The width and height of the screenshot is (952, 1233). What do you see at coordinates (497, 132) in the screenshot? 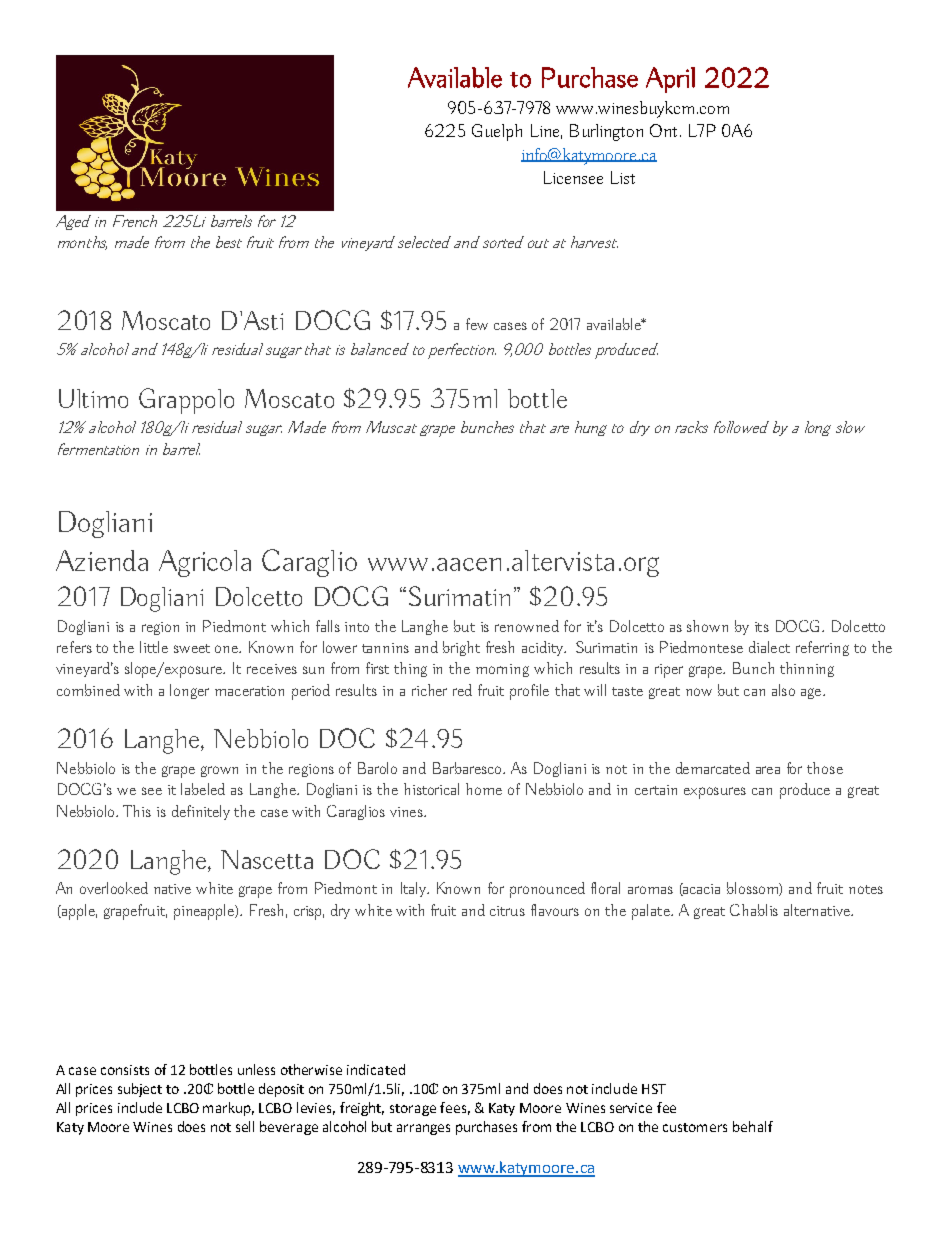
I see `Guelph` at bounding box center [497, 132].
